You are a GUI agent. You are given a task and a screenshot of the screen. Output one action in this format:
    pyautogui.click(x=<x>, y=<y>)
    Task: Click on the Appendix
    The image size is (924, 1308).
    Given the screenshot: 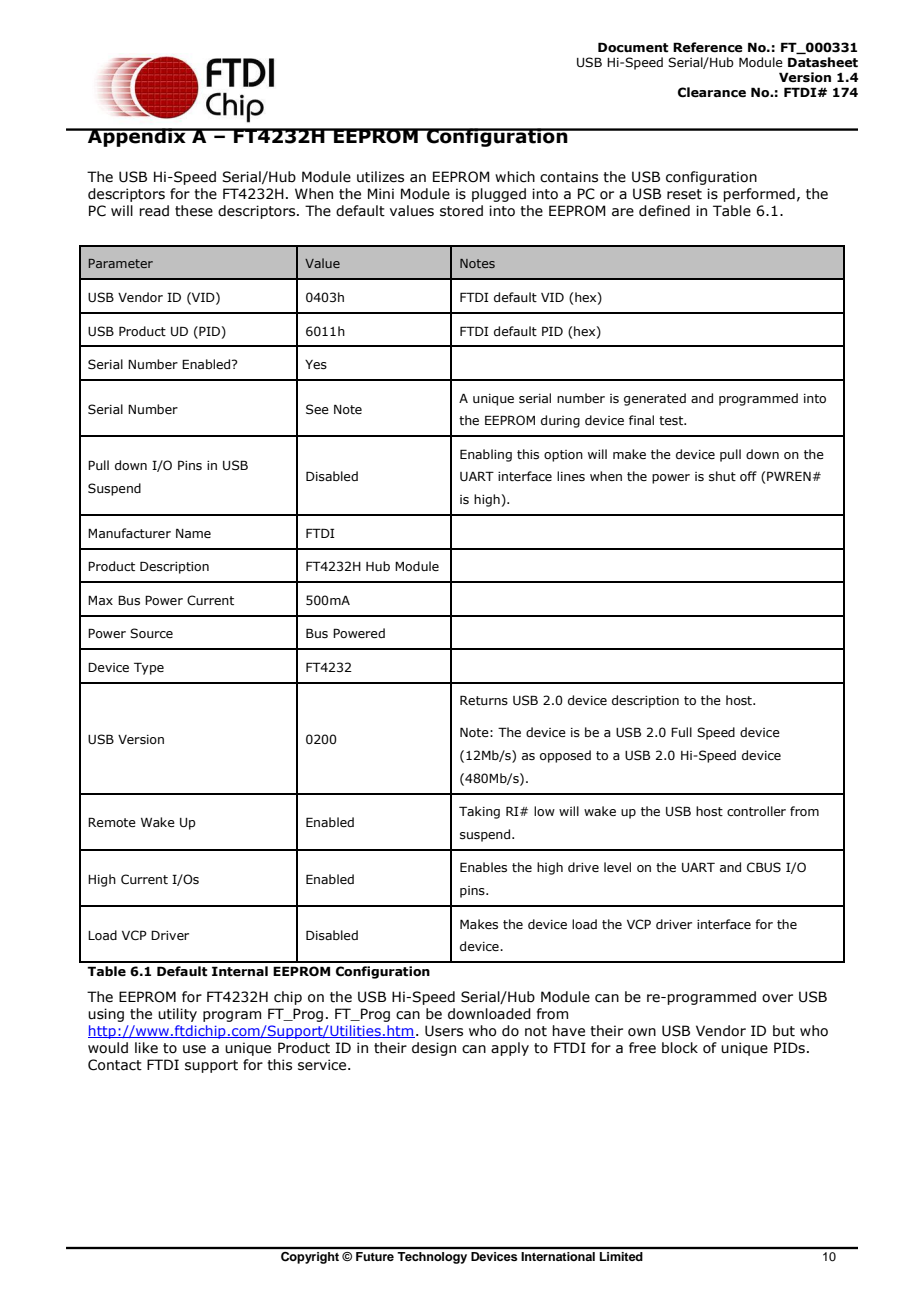 What is the action you would take?
    pyautogui.click(x=137, y=137)
